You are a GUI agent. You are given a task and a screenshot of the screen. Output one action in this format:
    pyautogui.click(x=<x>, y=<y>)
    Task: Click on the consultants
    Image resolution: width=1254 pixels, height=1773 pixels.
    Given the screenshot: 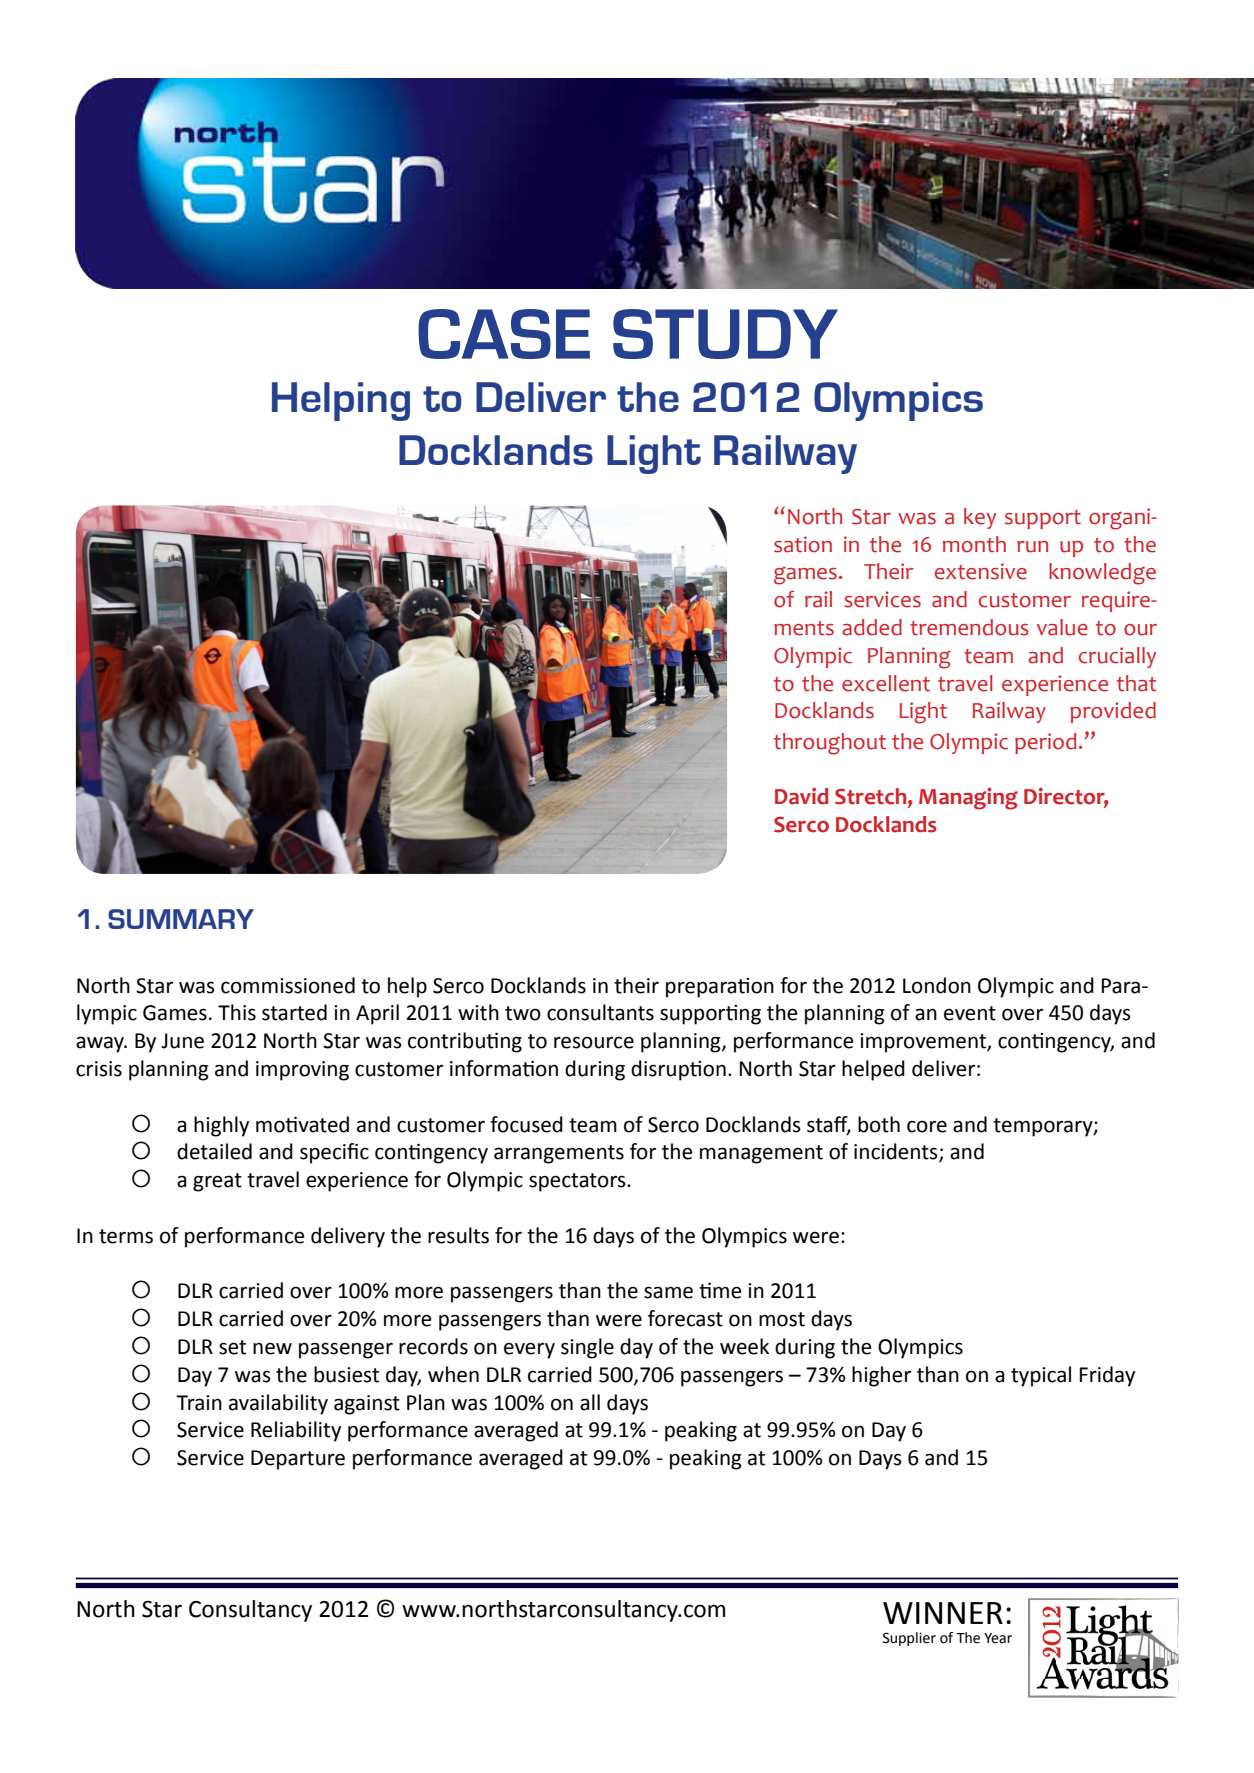 What is the action you would take?
    pyautogui.click(x=600, y=1012)
